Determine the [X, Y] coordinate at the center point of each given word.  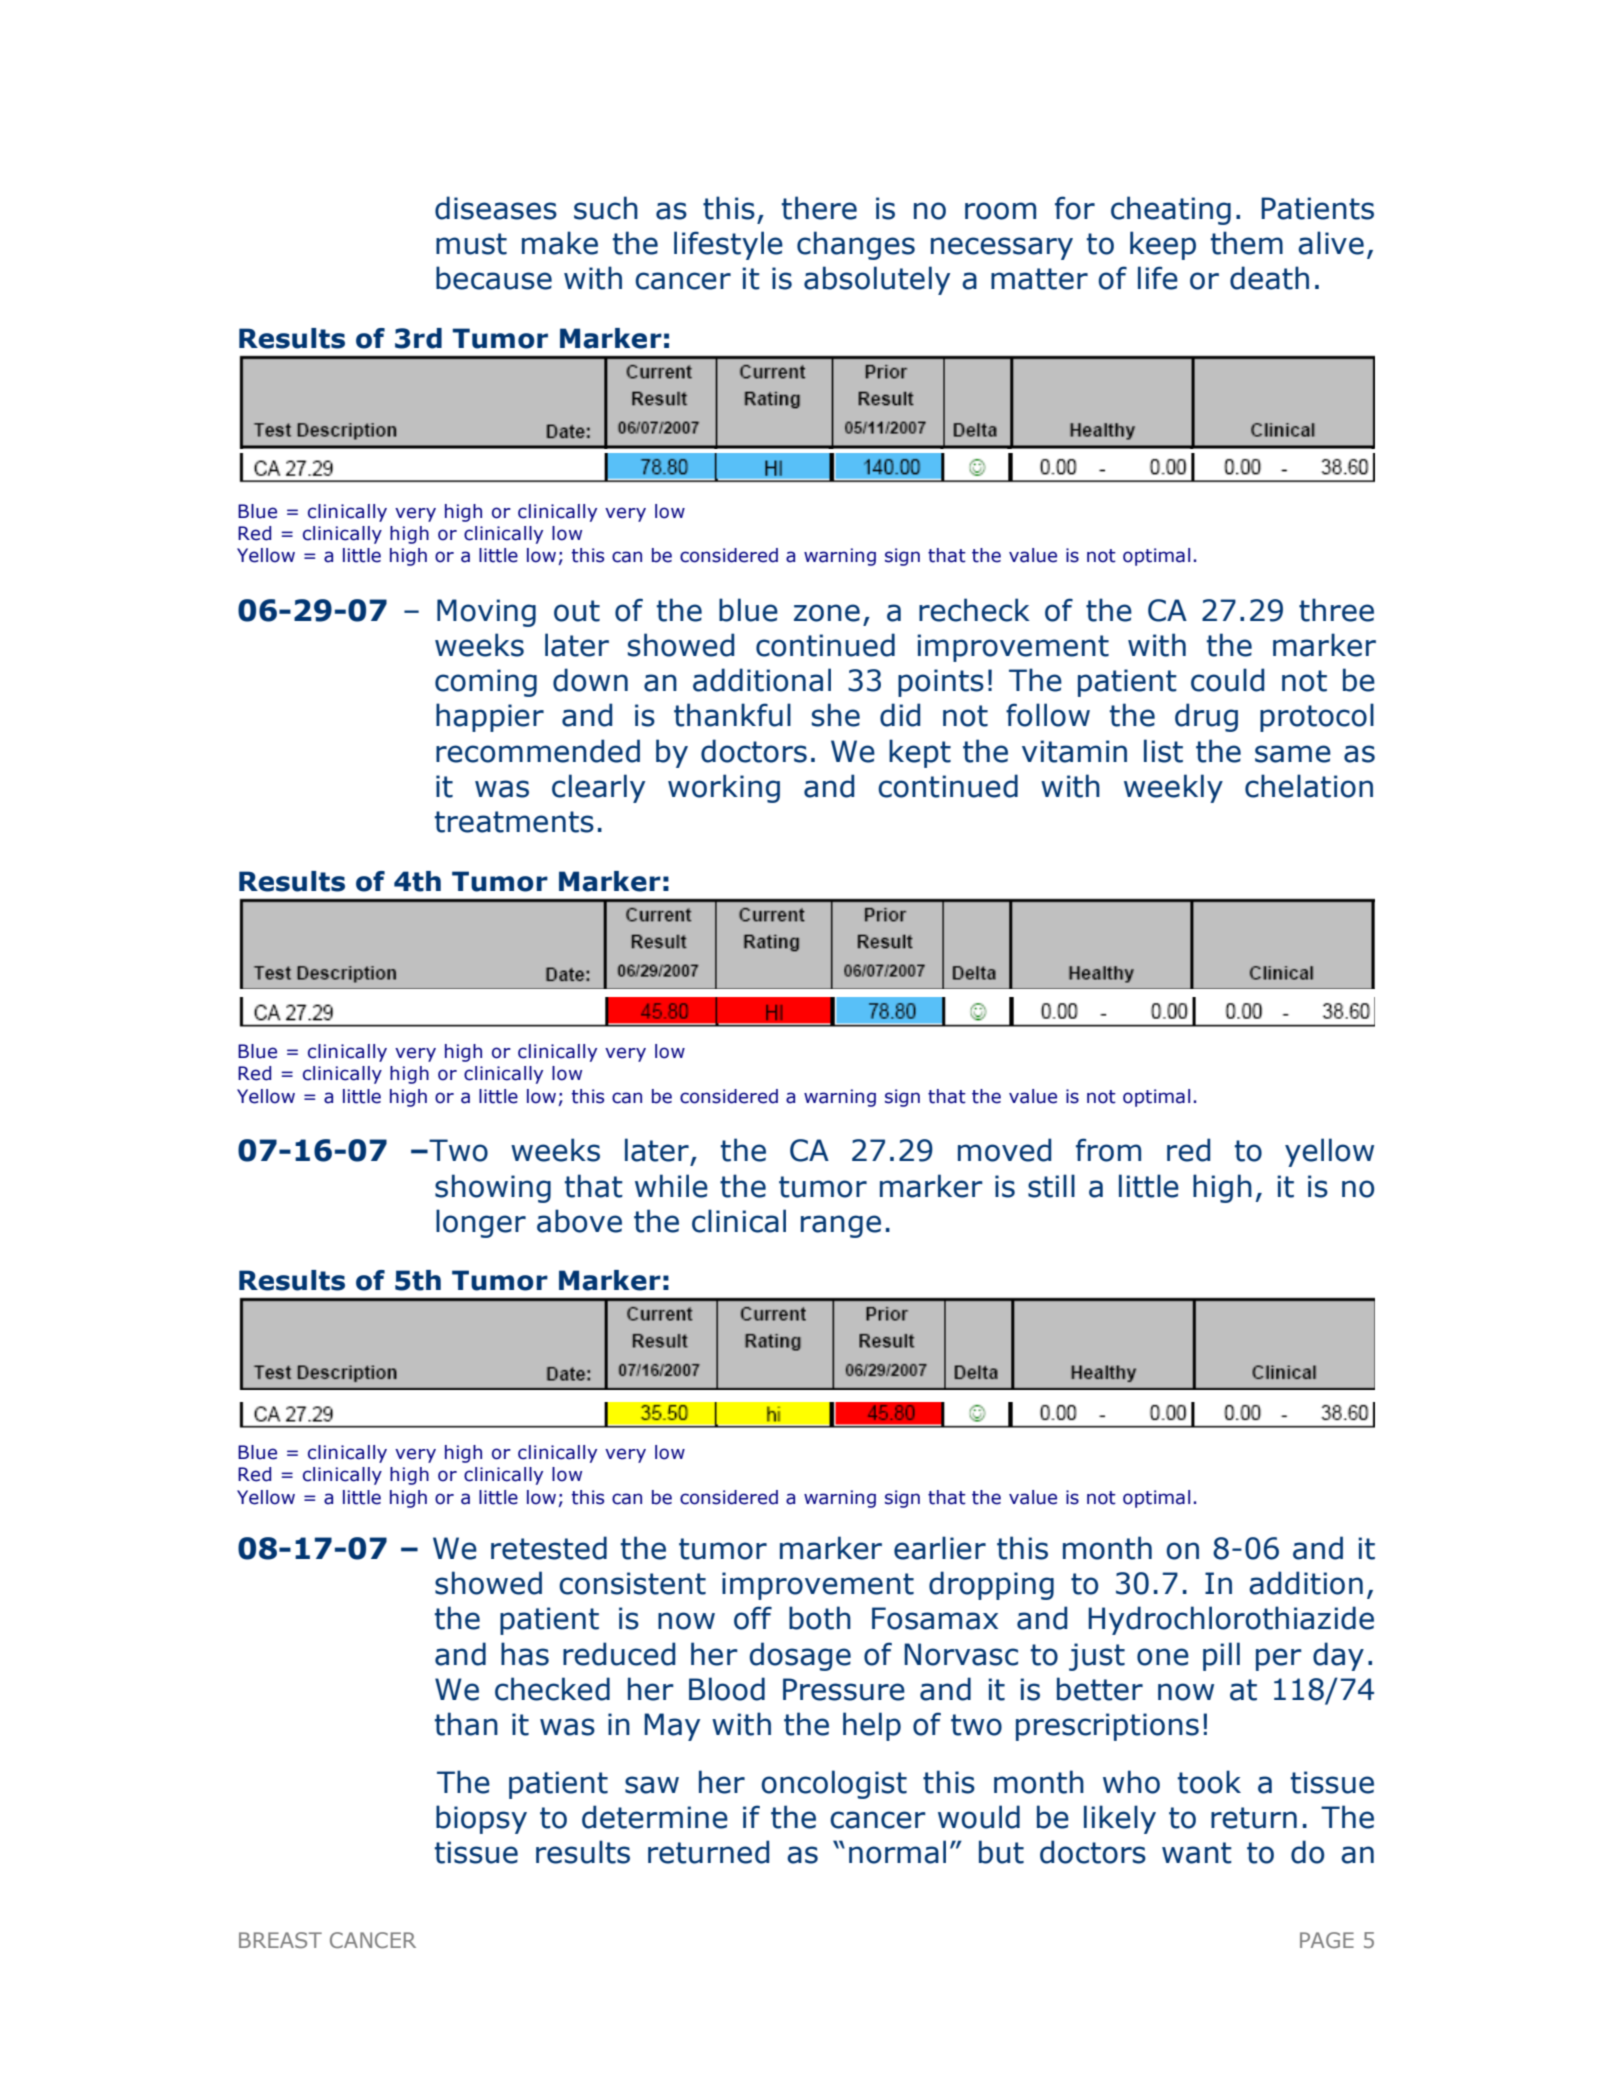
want [1197, 1853]
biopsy [481, 1819]
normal [897, 1852]
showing [493, 1188]
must [471, 244]
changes [856, 245]
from [1108, 1150]
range [841, 1226]
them [1247, 243]
